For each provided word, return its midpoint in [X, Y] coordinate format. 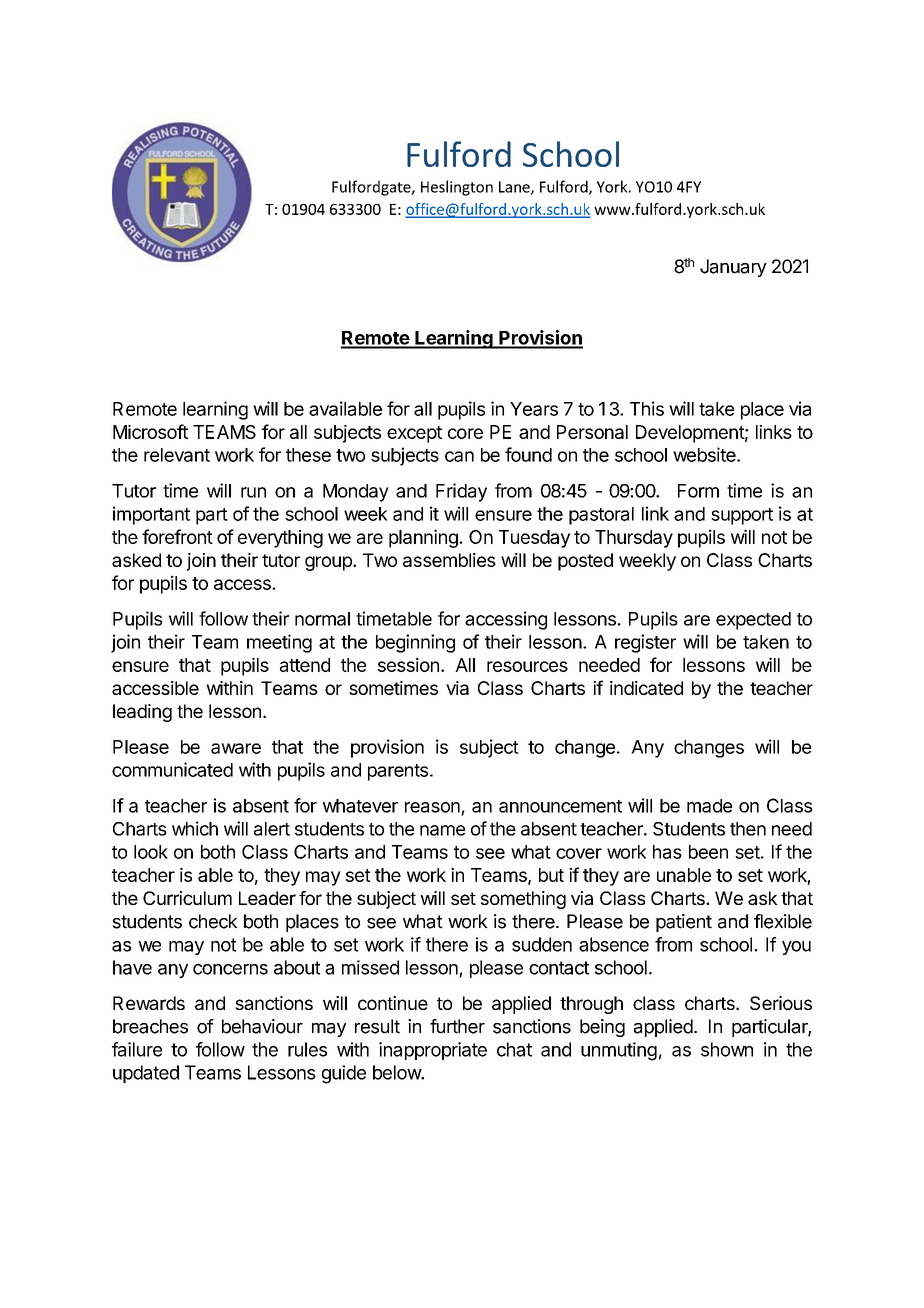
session [408, 664]
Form [698, 491]
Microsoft [150, 431]
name [442, 830]
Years [534, 409]
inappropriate [433, 1051]
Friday [461, 492]
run [253, 492]
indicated [646, 688]
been [708, 852]
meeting [279, 643]
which [195, 828]
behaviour [262, 1026]
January [733, 268]
